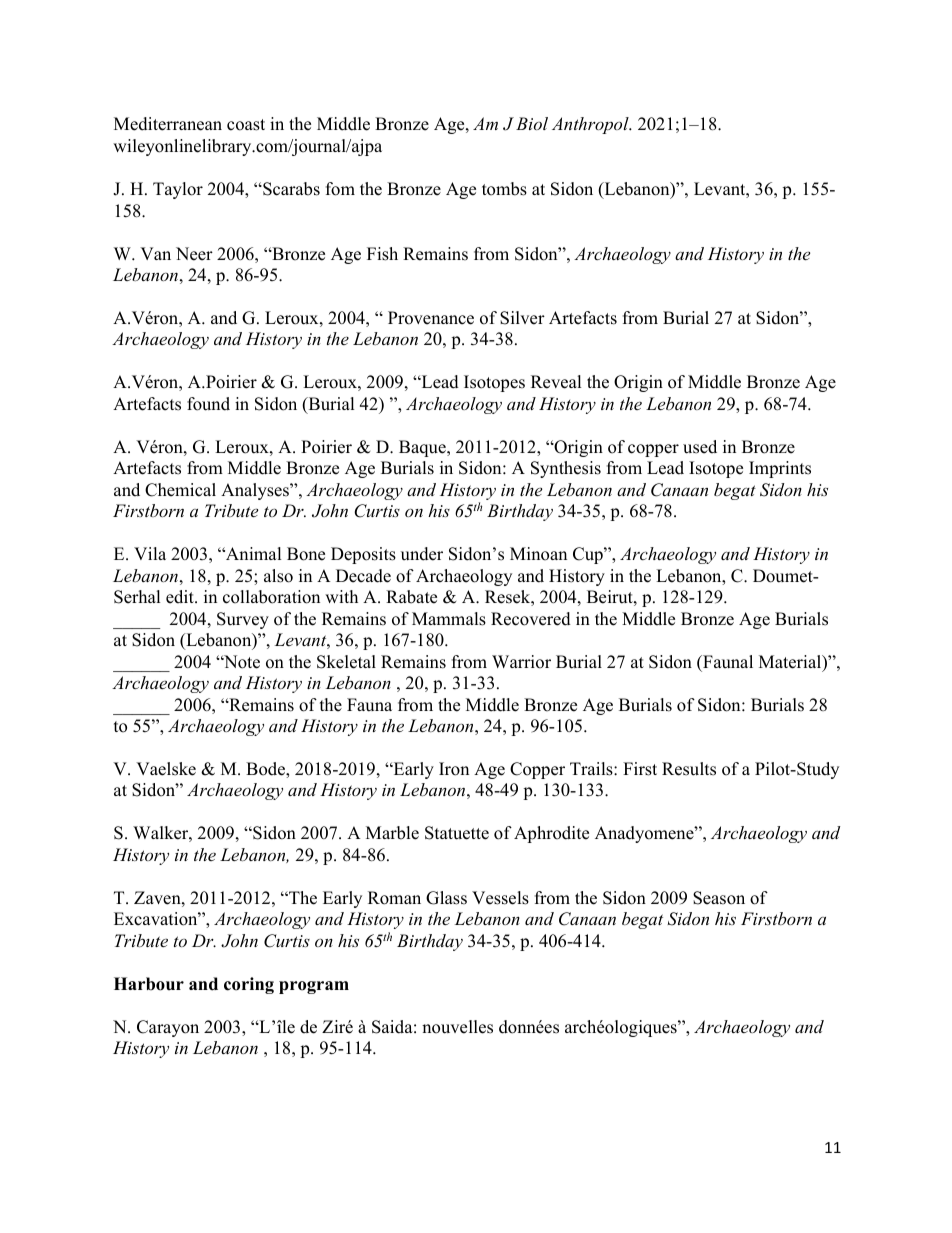  I want to click on found, so click(208, 404).
